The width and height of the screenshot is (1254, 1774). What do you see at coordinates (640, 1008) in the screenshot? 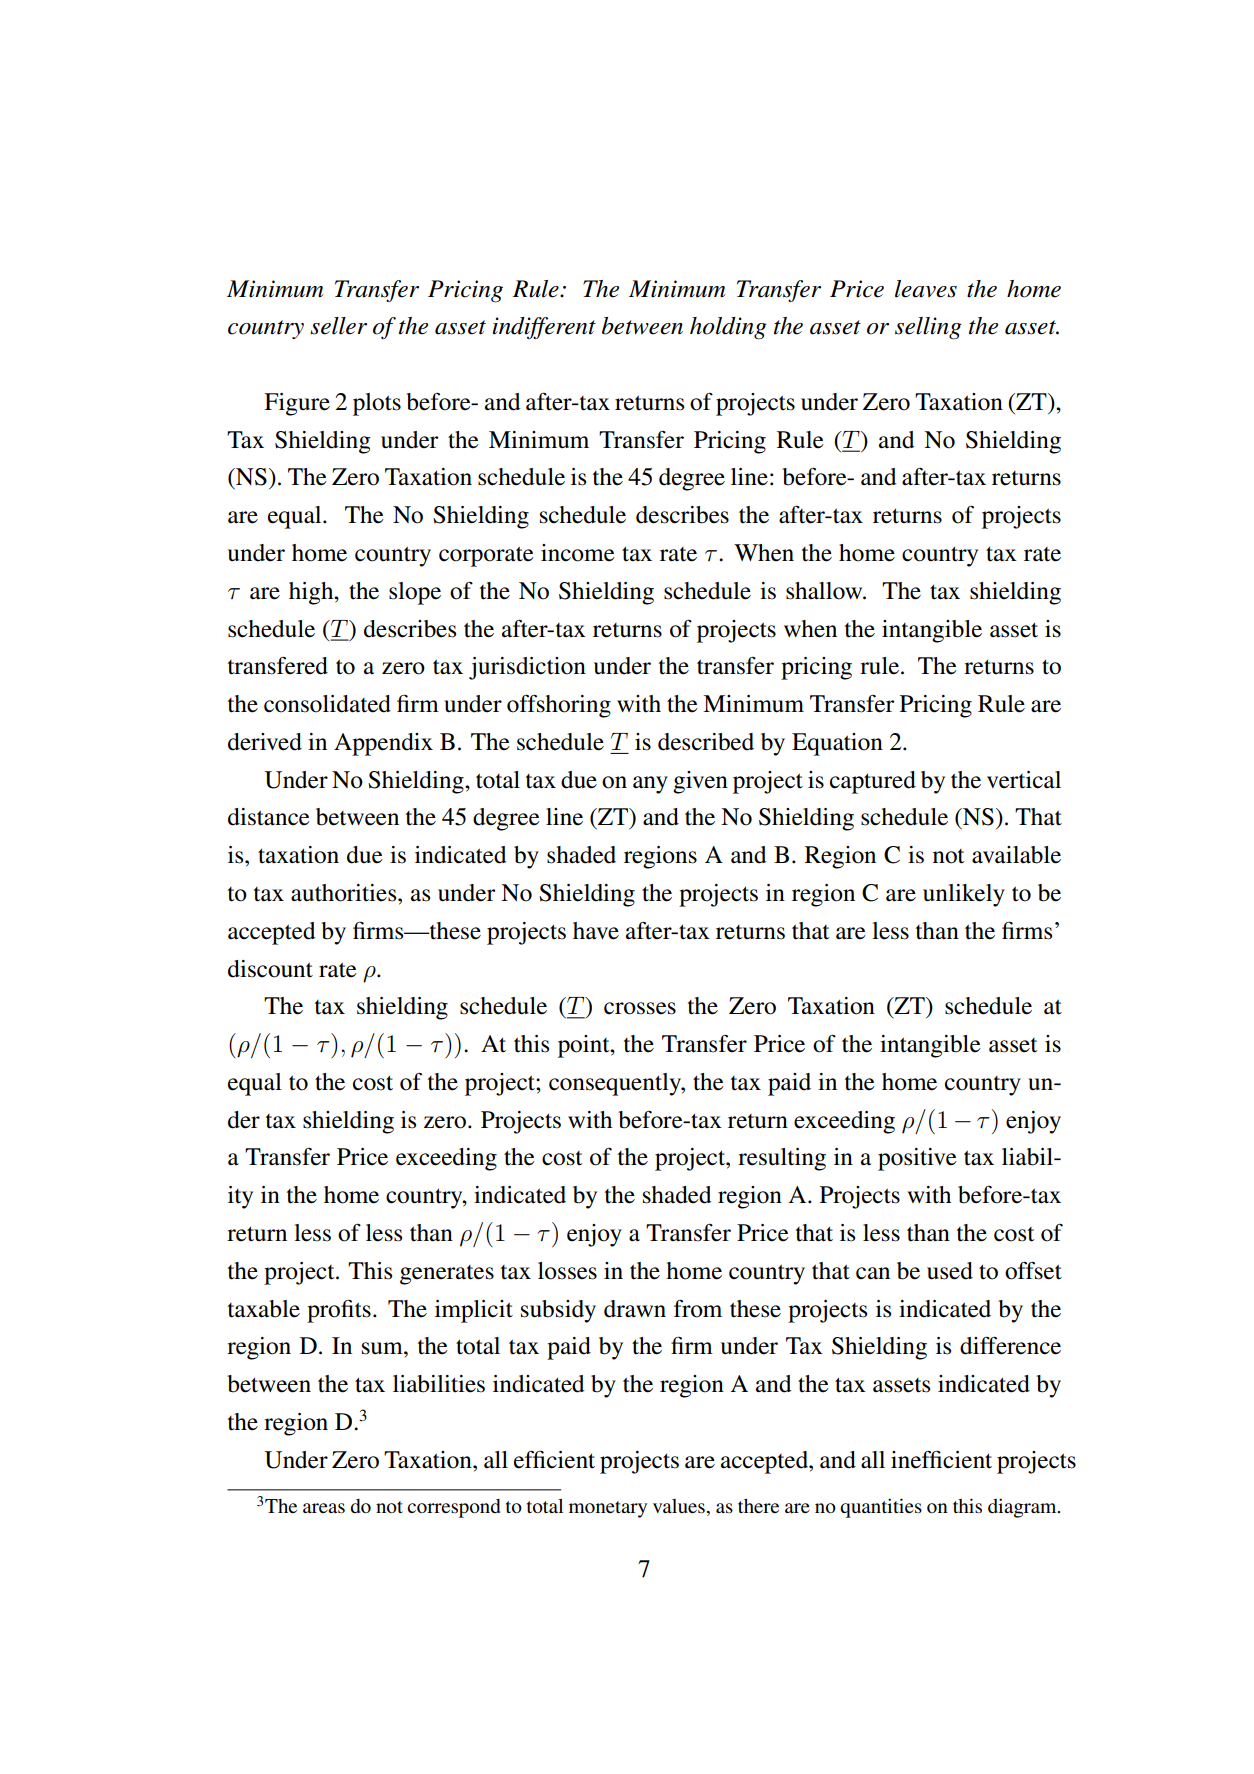
I see `crosses` at bounding box center [640, 1008].
